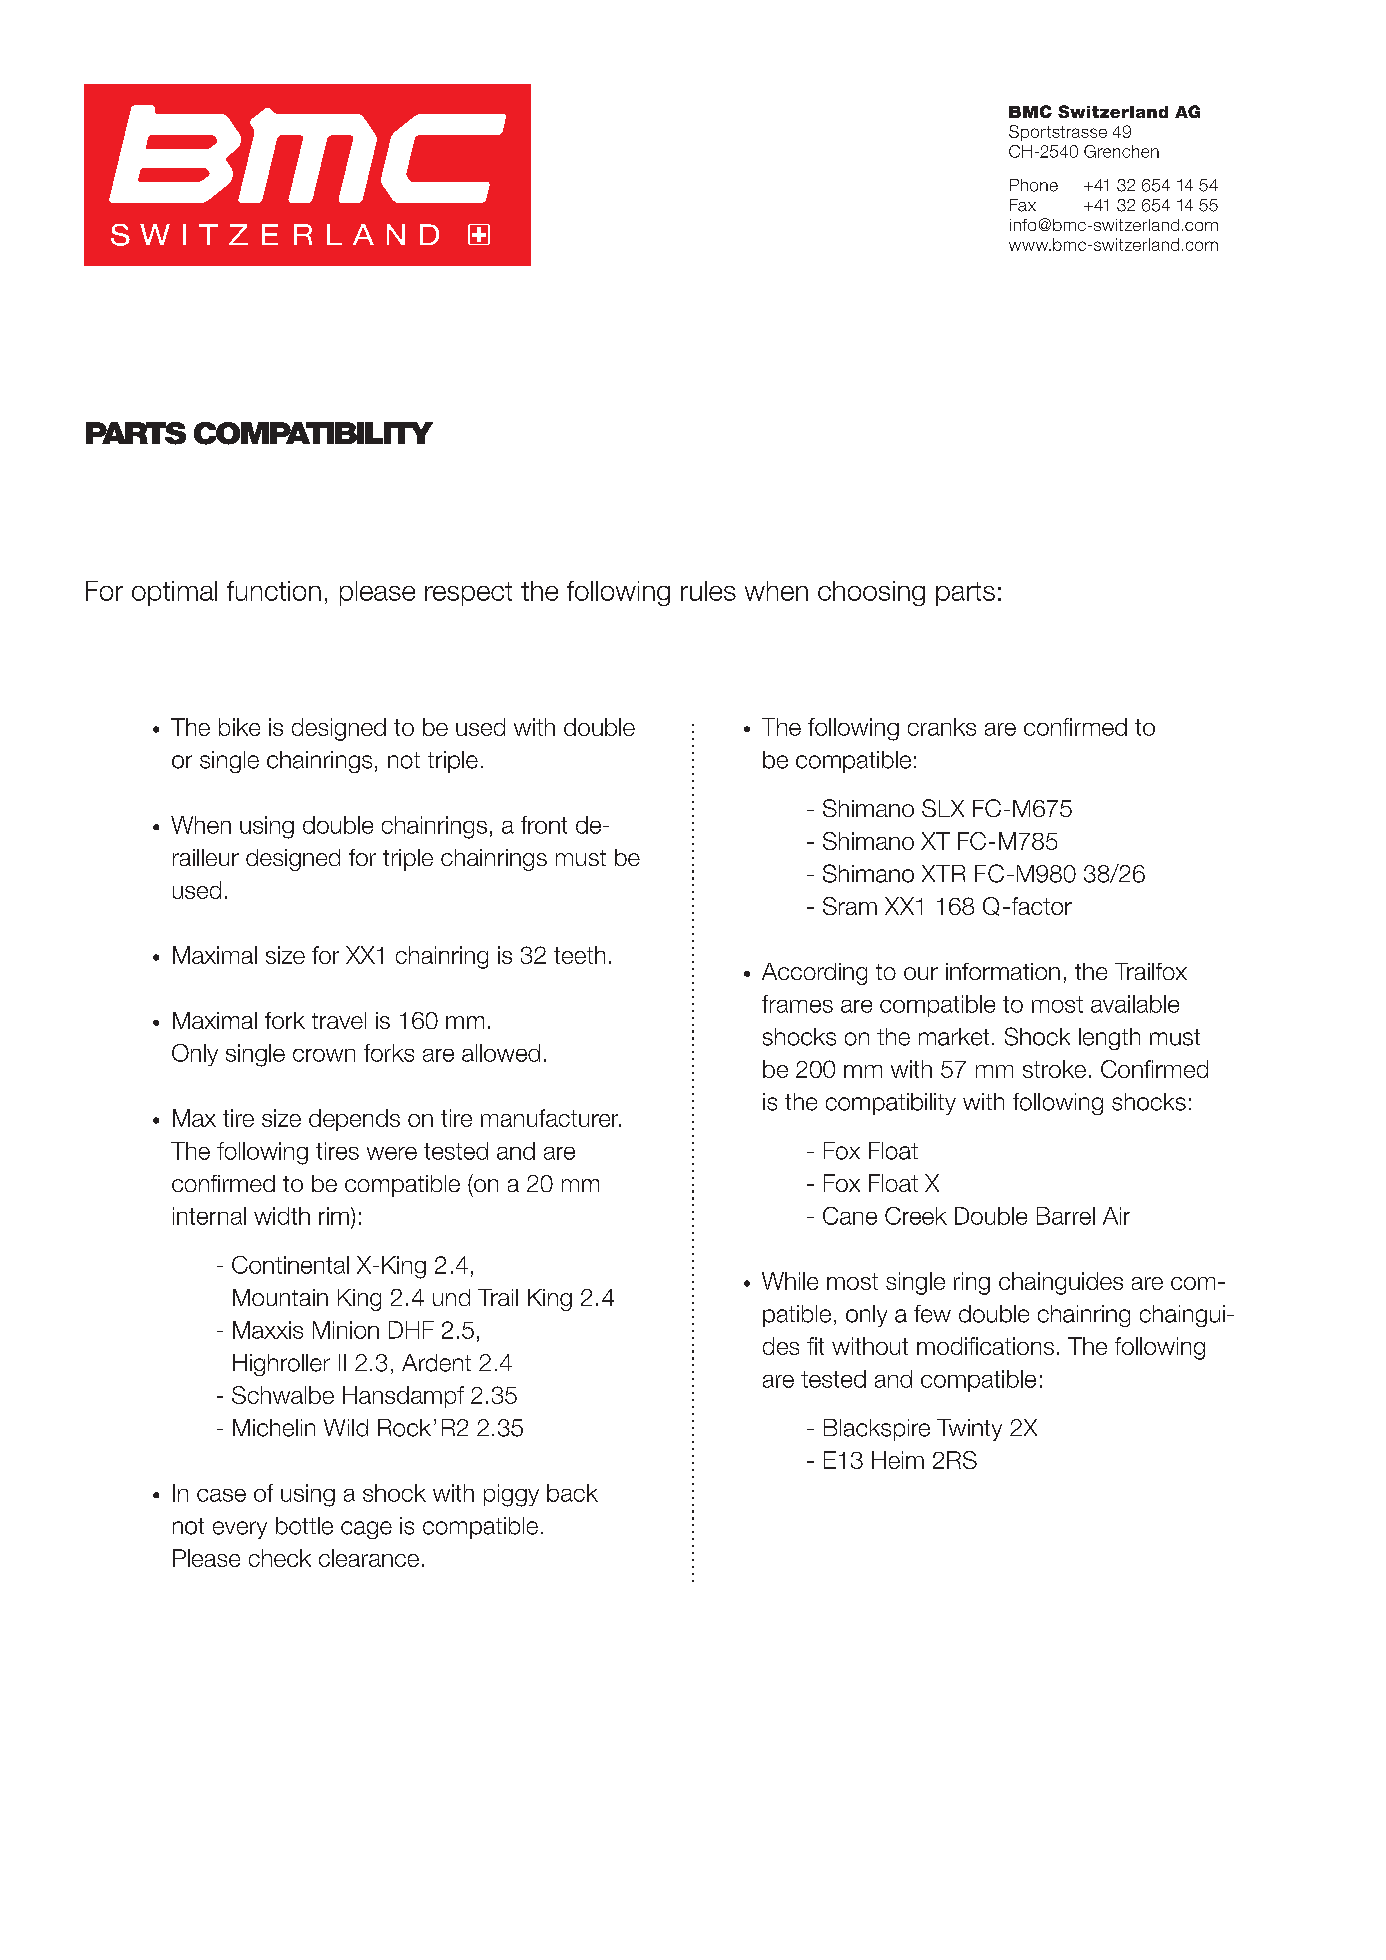 Image resolution: width=1386 pixels, height=1960 pixels. Describe the element at coordinates (274, 591) in the document. I see `function` at that location.
